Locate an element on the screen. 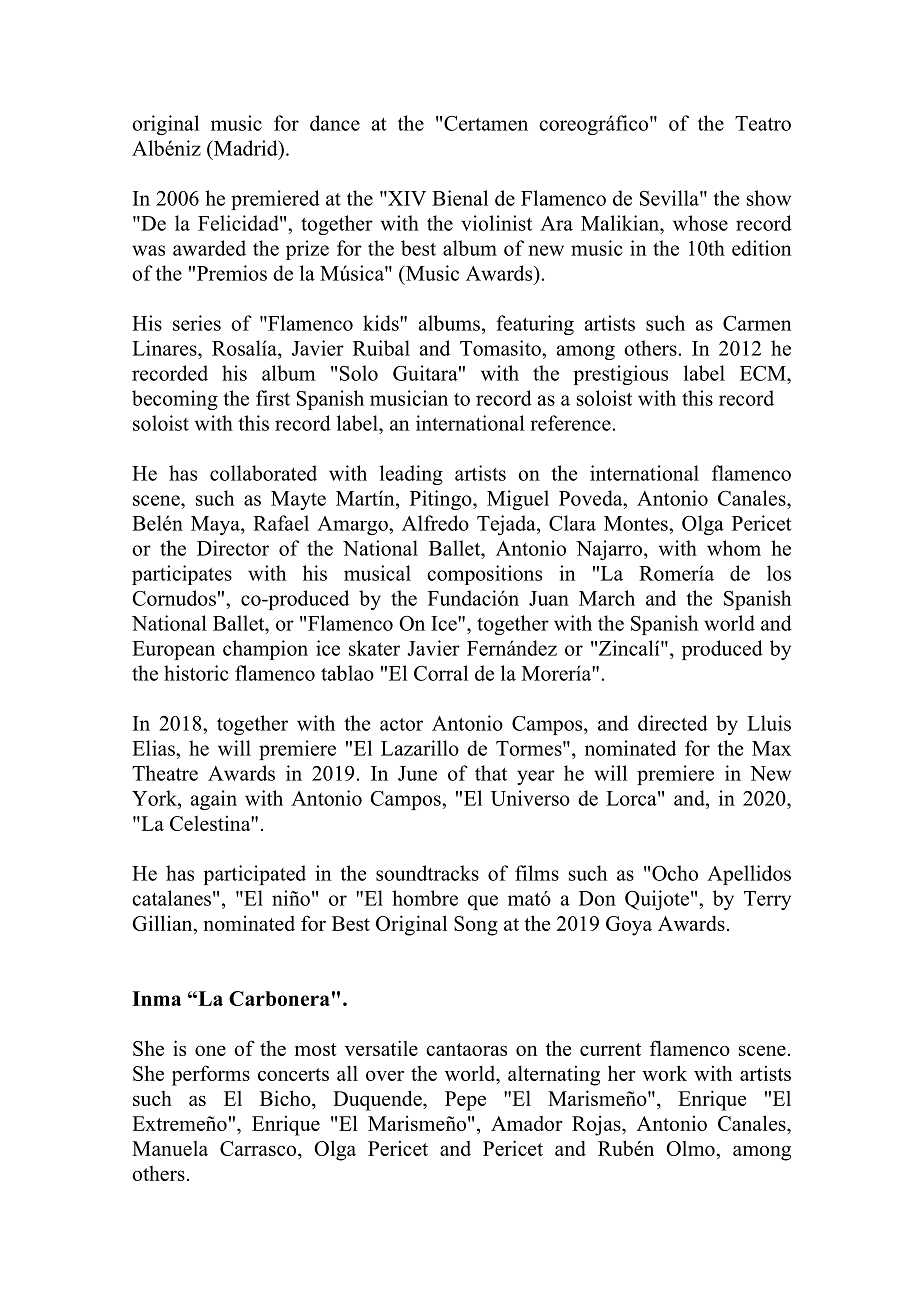  collaborated is located at coordinates (263, 473).
